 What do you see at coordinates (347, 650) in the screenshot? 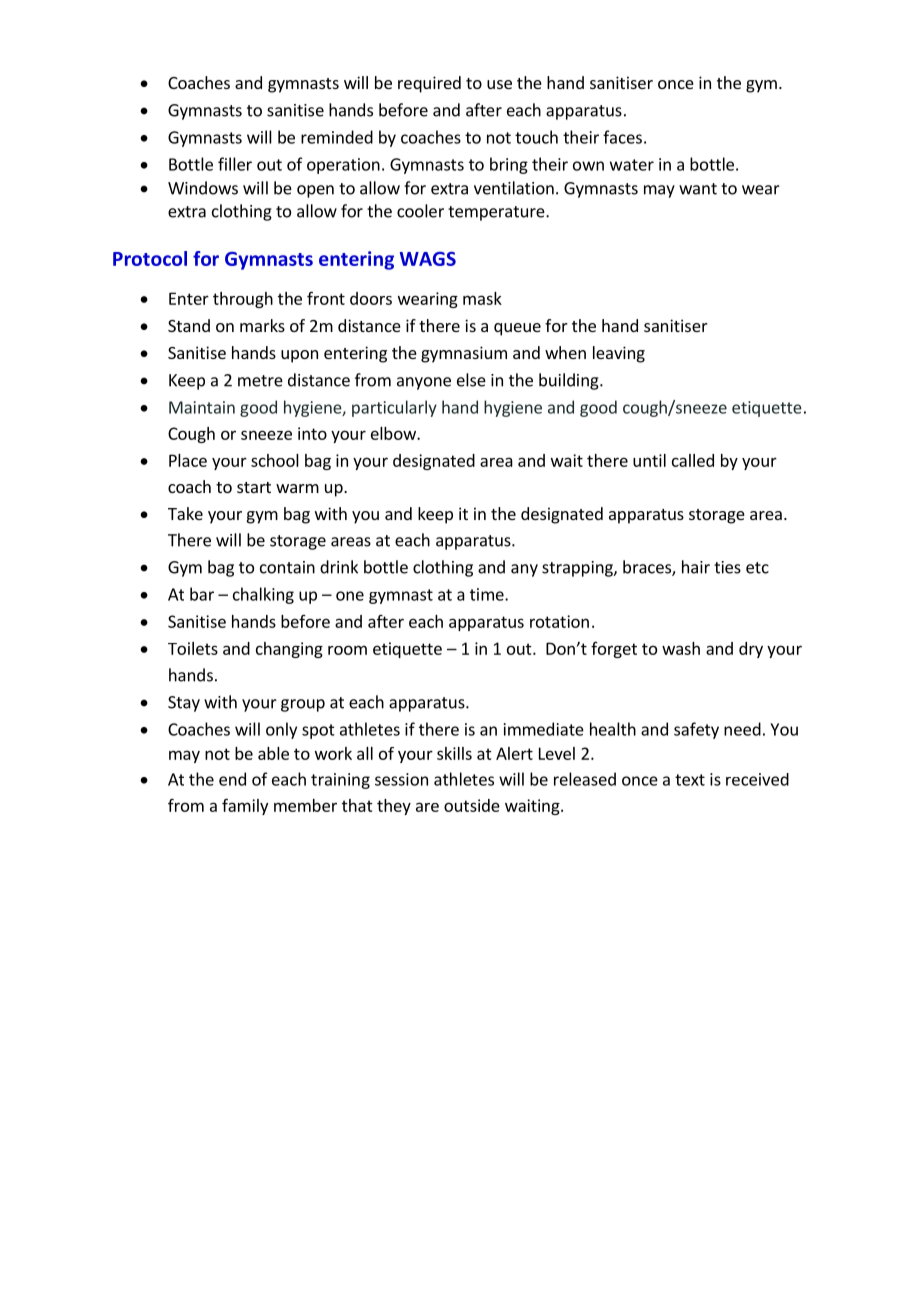
I see `room` at bounding box center [347, 650].
